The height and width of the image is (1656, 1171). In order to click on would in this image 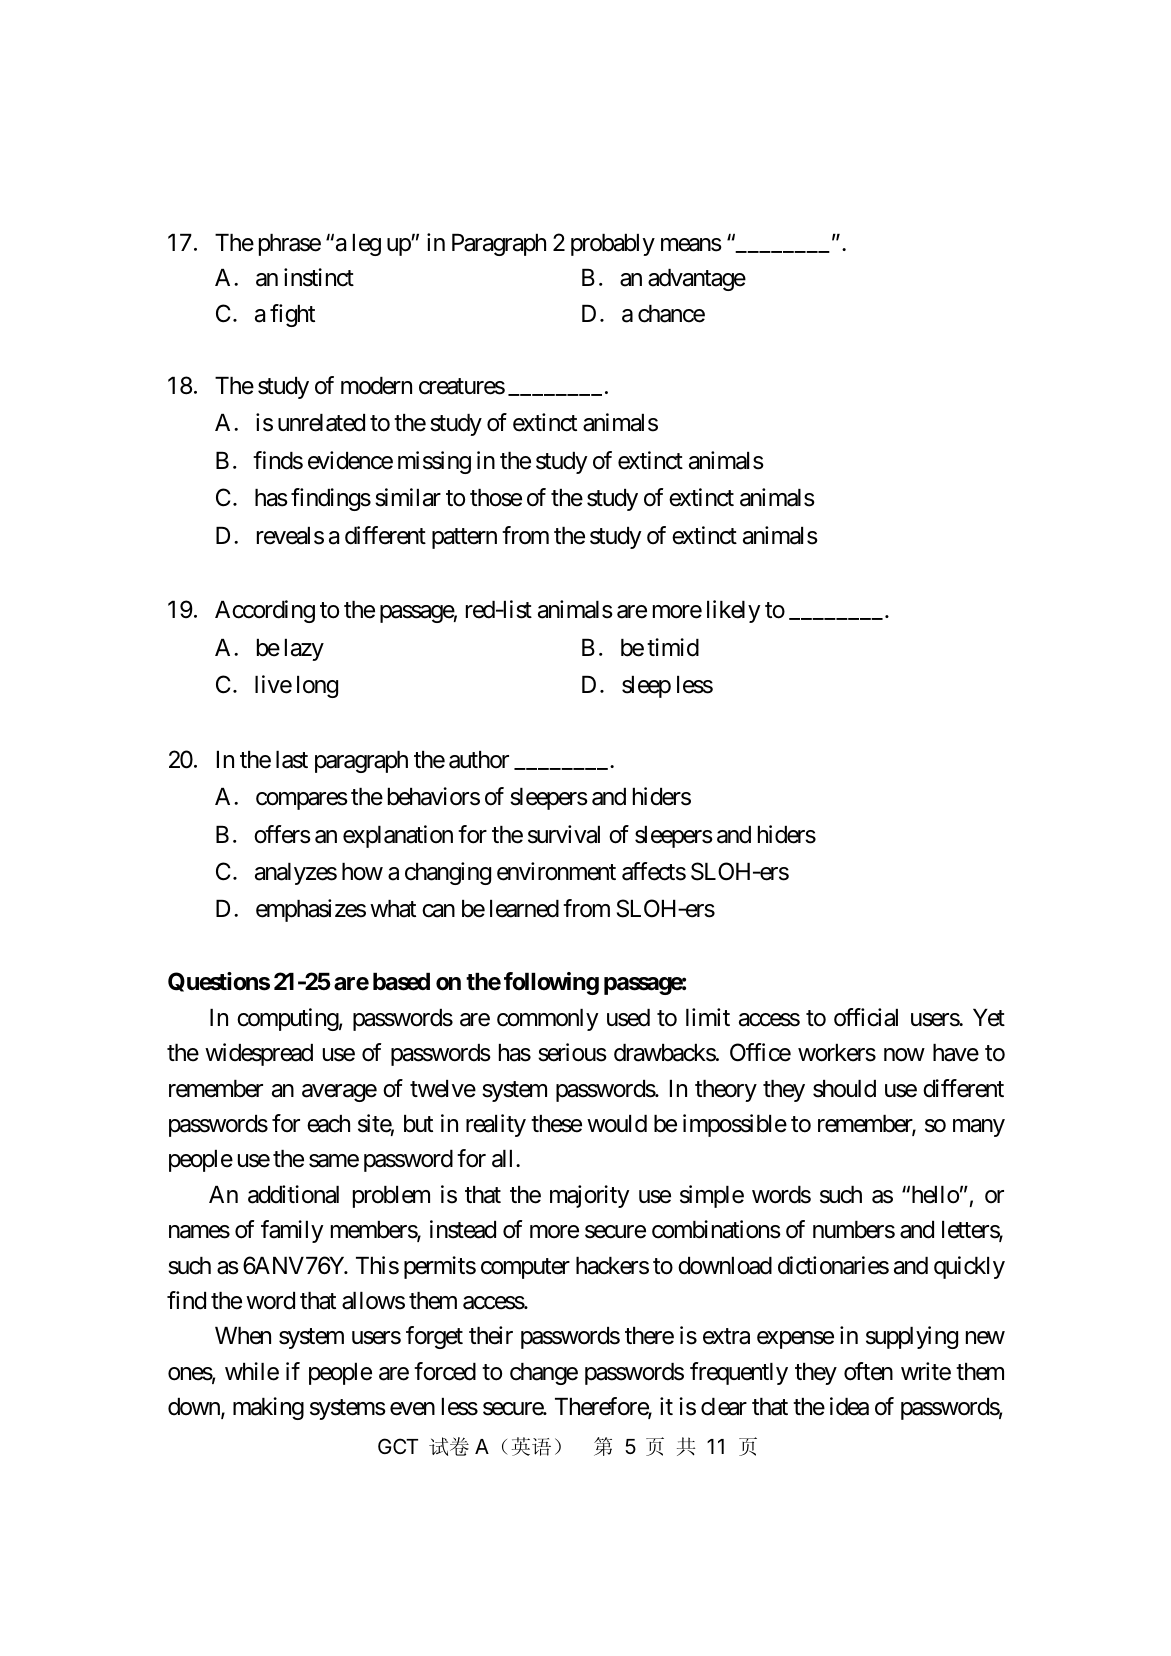, I will do `click(617, 1124)`.
